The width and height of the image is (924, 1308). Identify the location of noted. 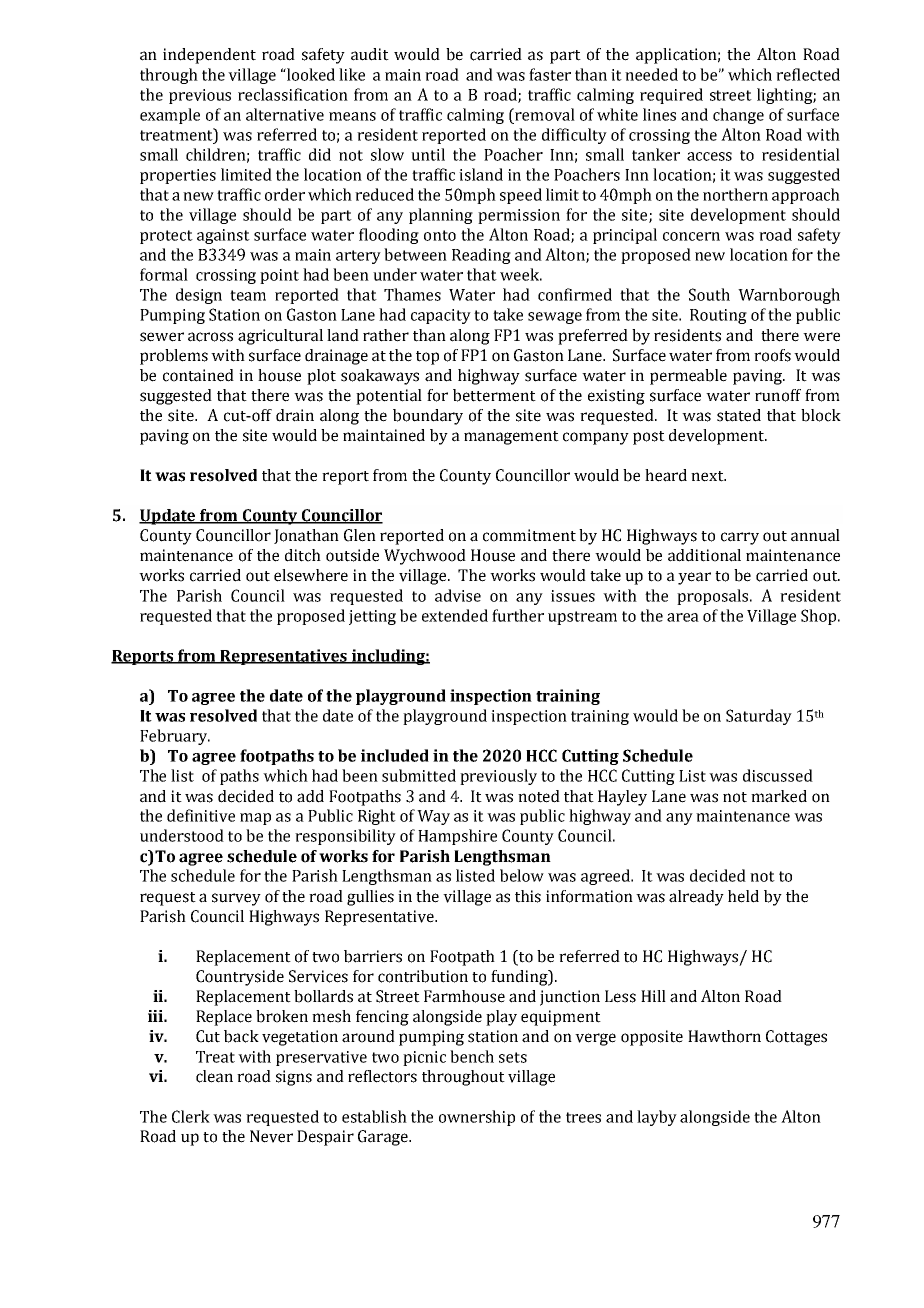
(539, 796).
